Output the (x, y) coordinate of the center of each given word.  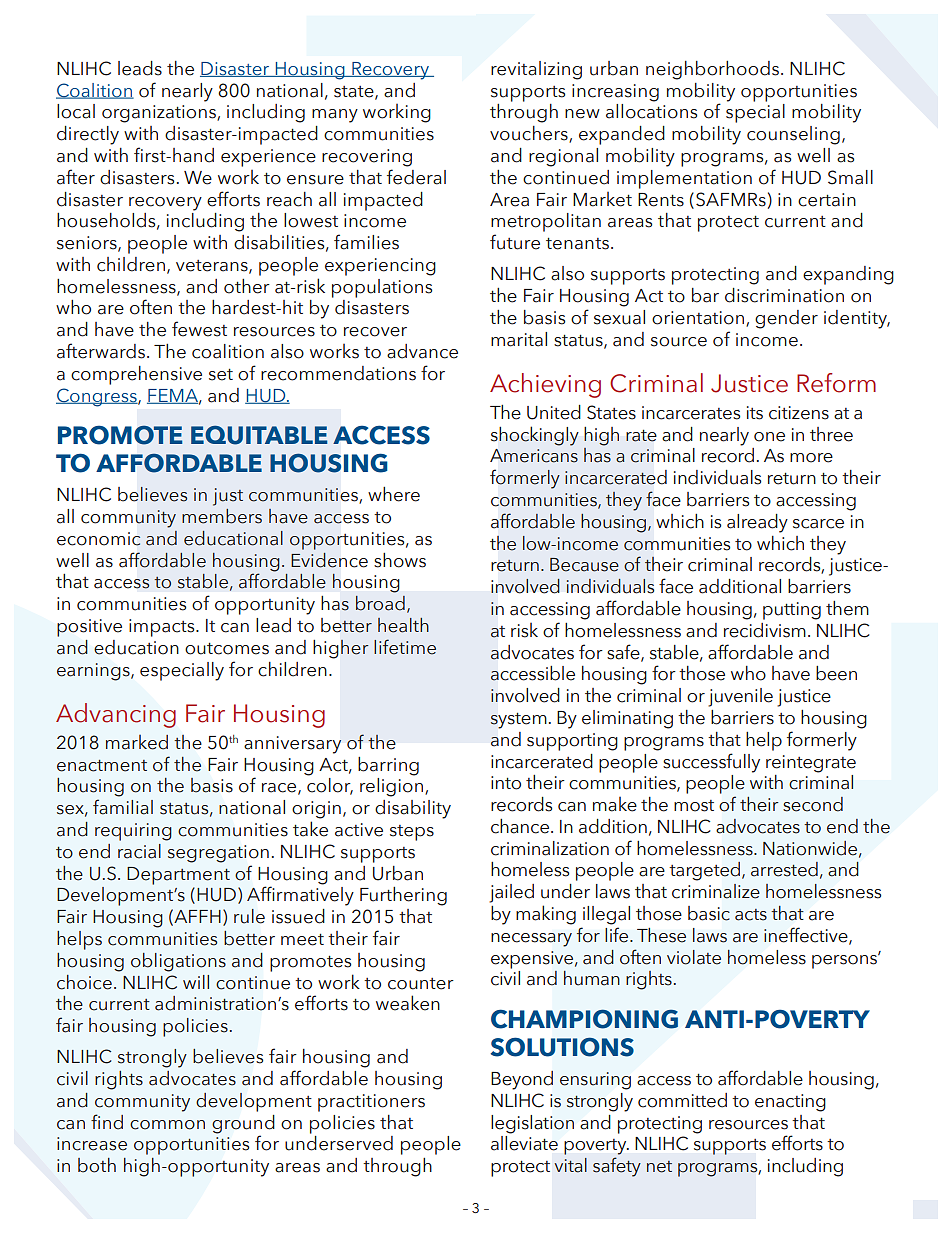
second (813, 804)
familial (123, 807)
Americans (534, 456)
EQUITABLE (259, 435)
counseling (793, 135)
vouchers (530, 134)
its (755, 413)
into (506, 783)
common (167, 1125)
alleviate (524, 1143)
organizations (160, 114)
